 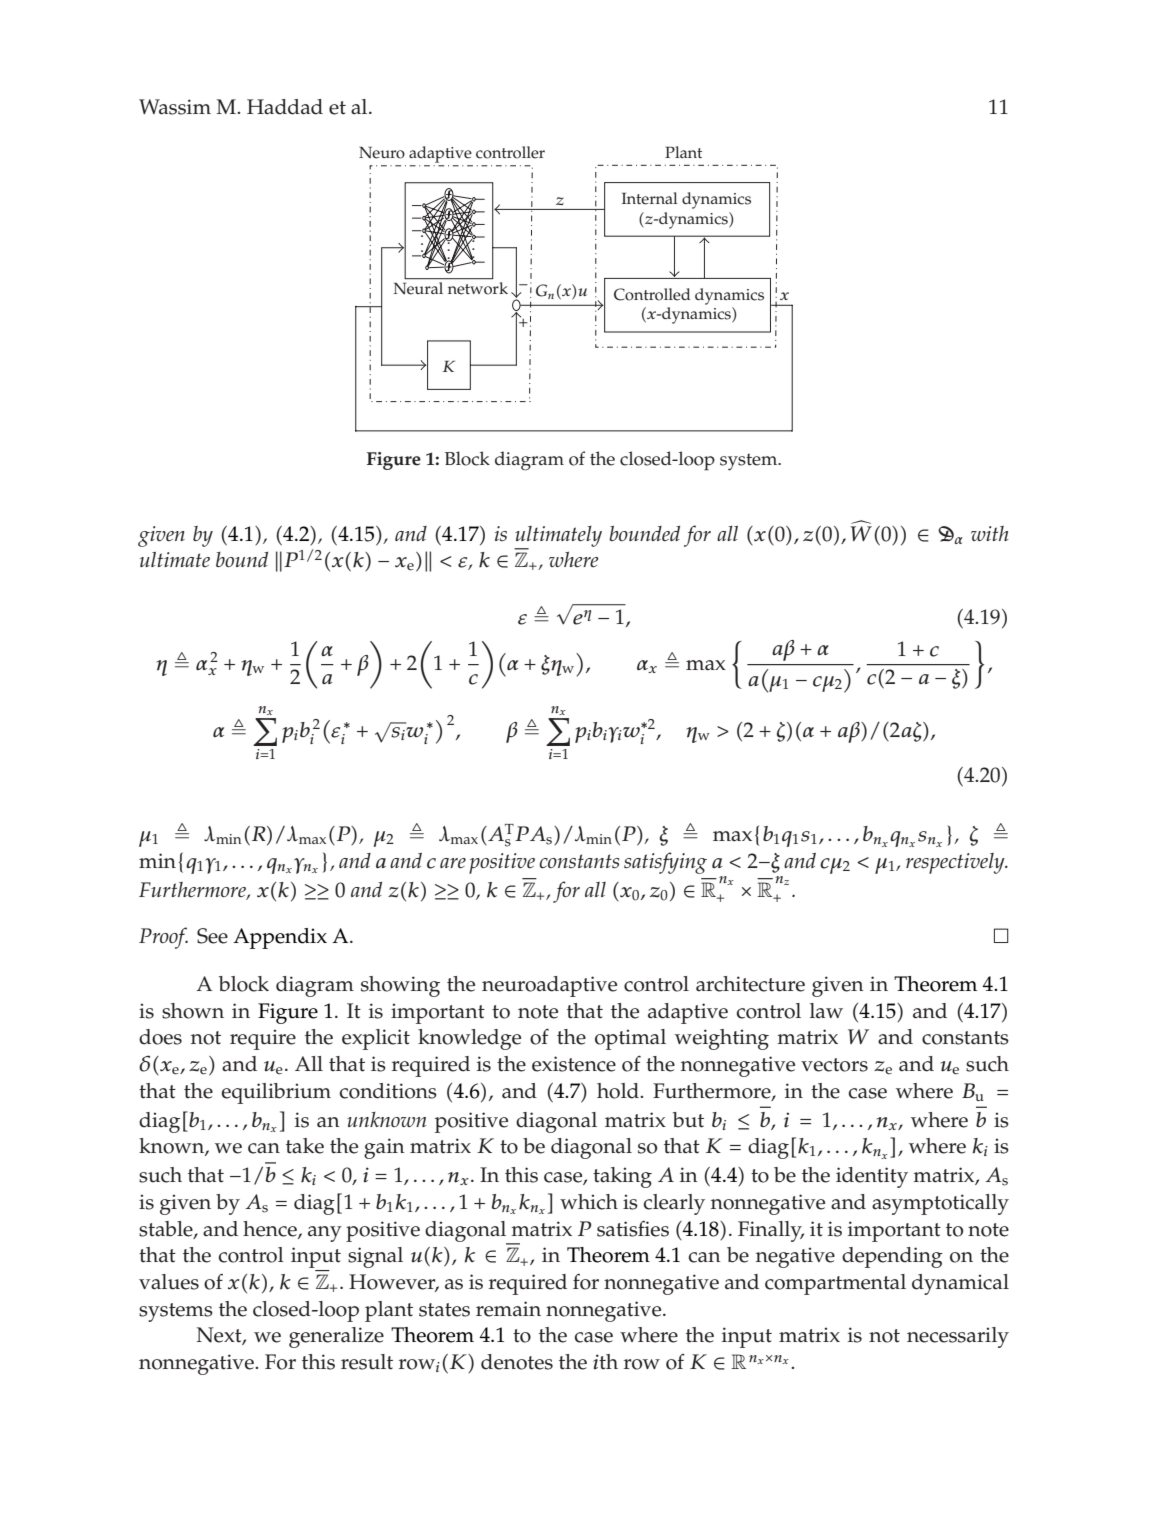 What do you see at coordinates (418, 288) in the screenshot?
I see `Neural` at bounding box center [418, 288].
